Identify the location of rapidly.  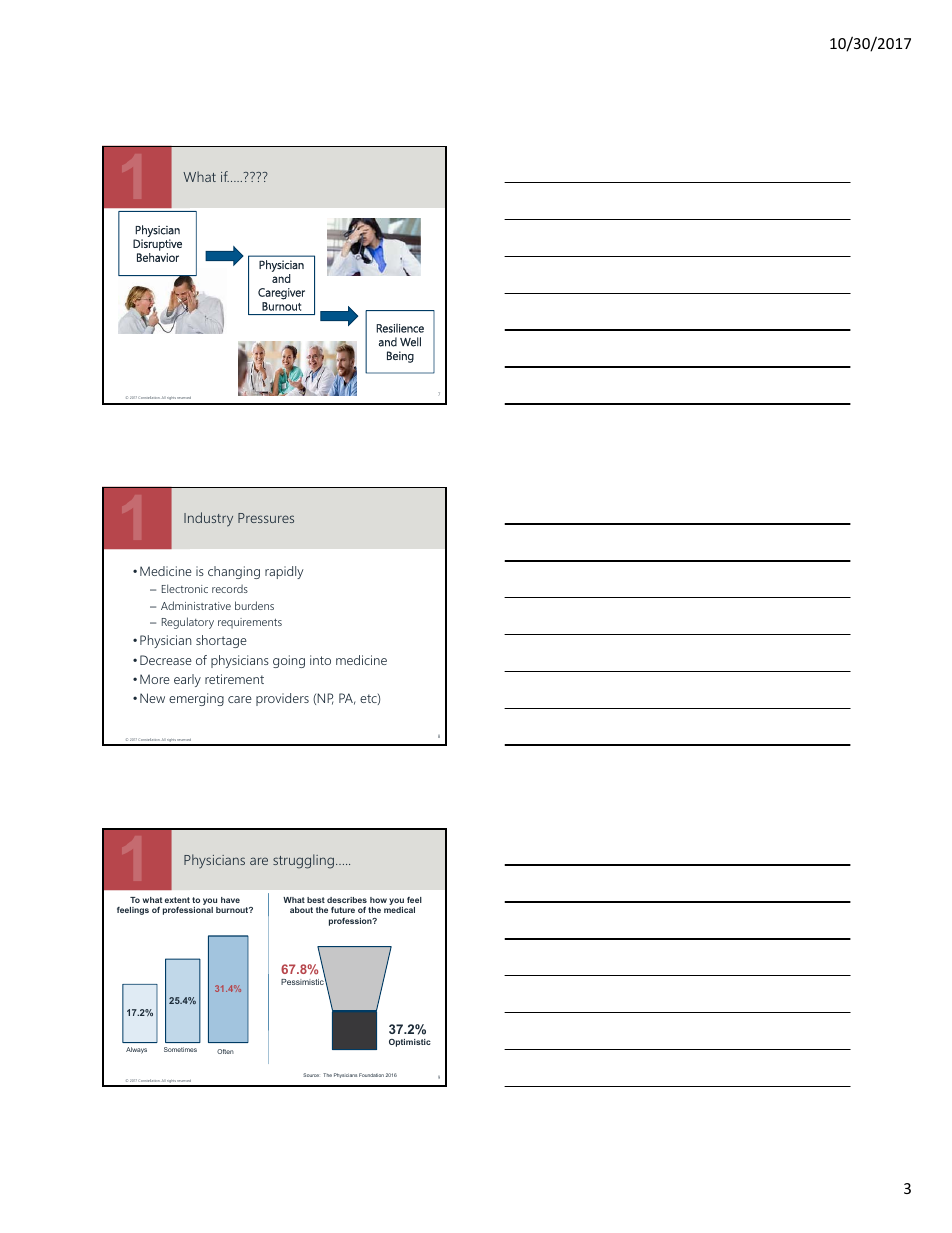
(284, 572).
